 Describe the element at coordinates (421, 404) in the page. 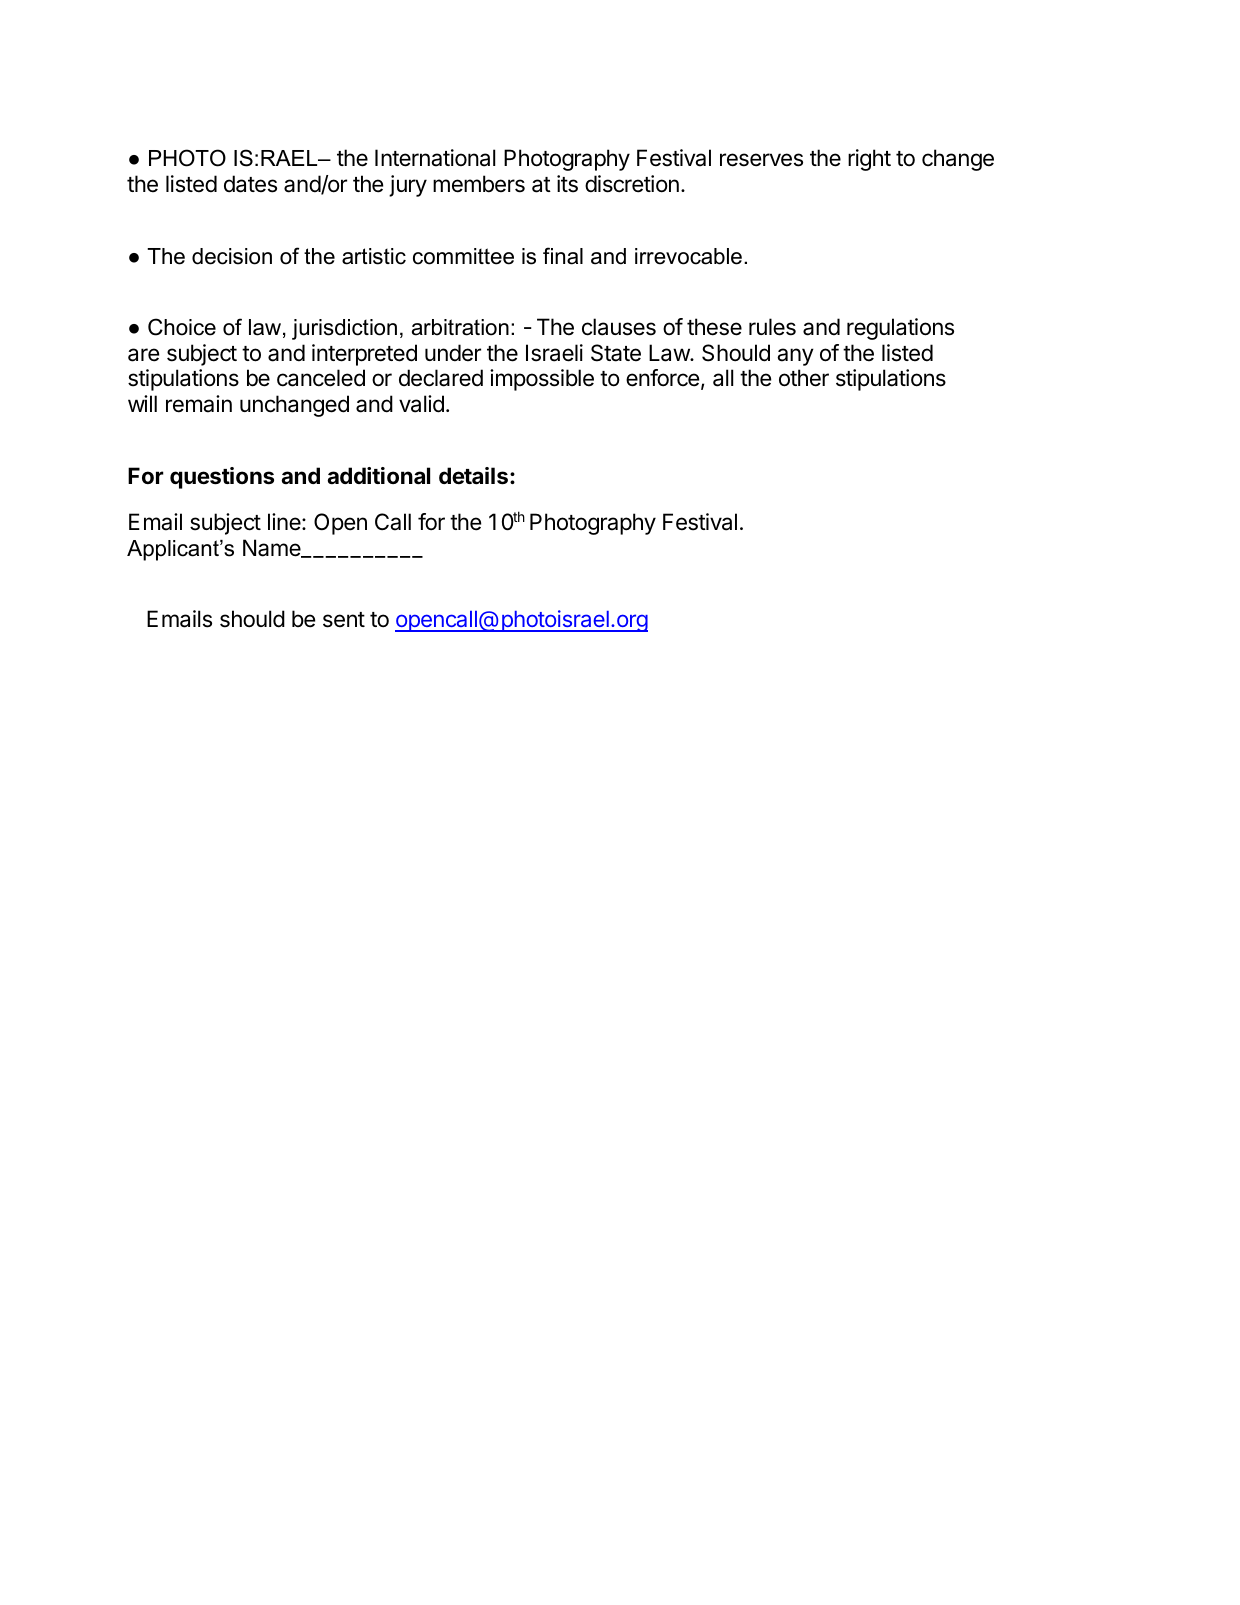

I see `valid` at that location.
